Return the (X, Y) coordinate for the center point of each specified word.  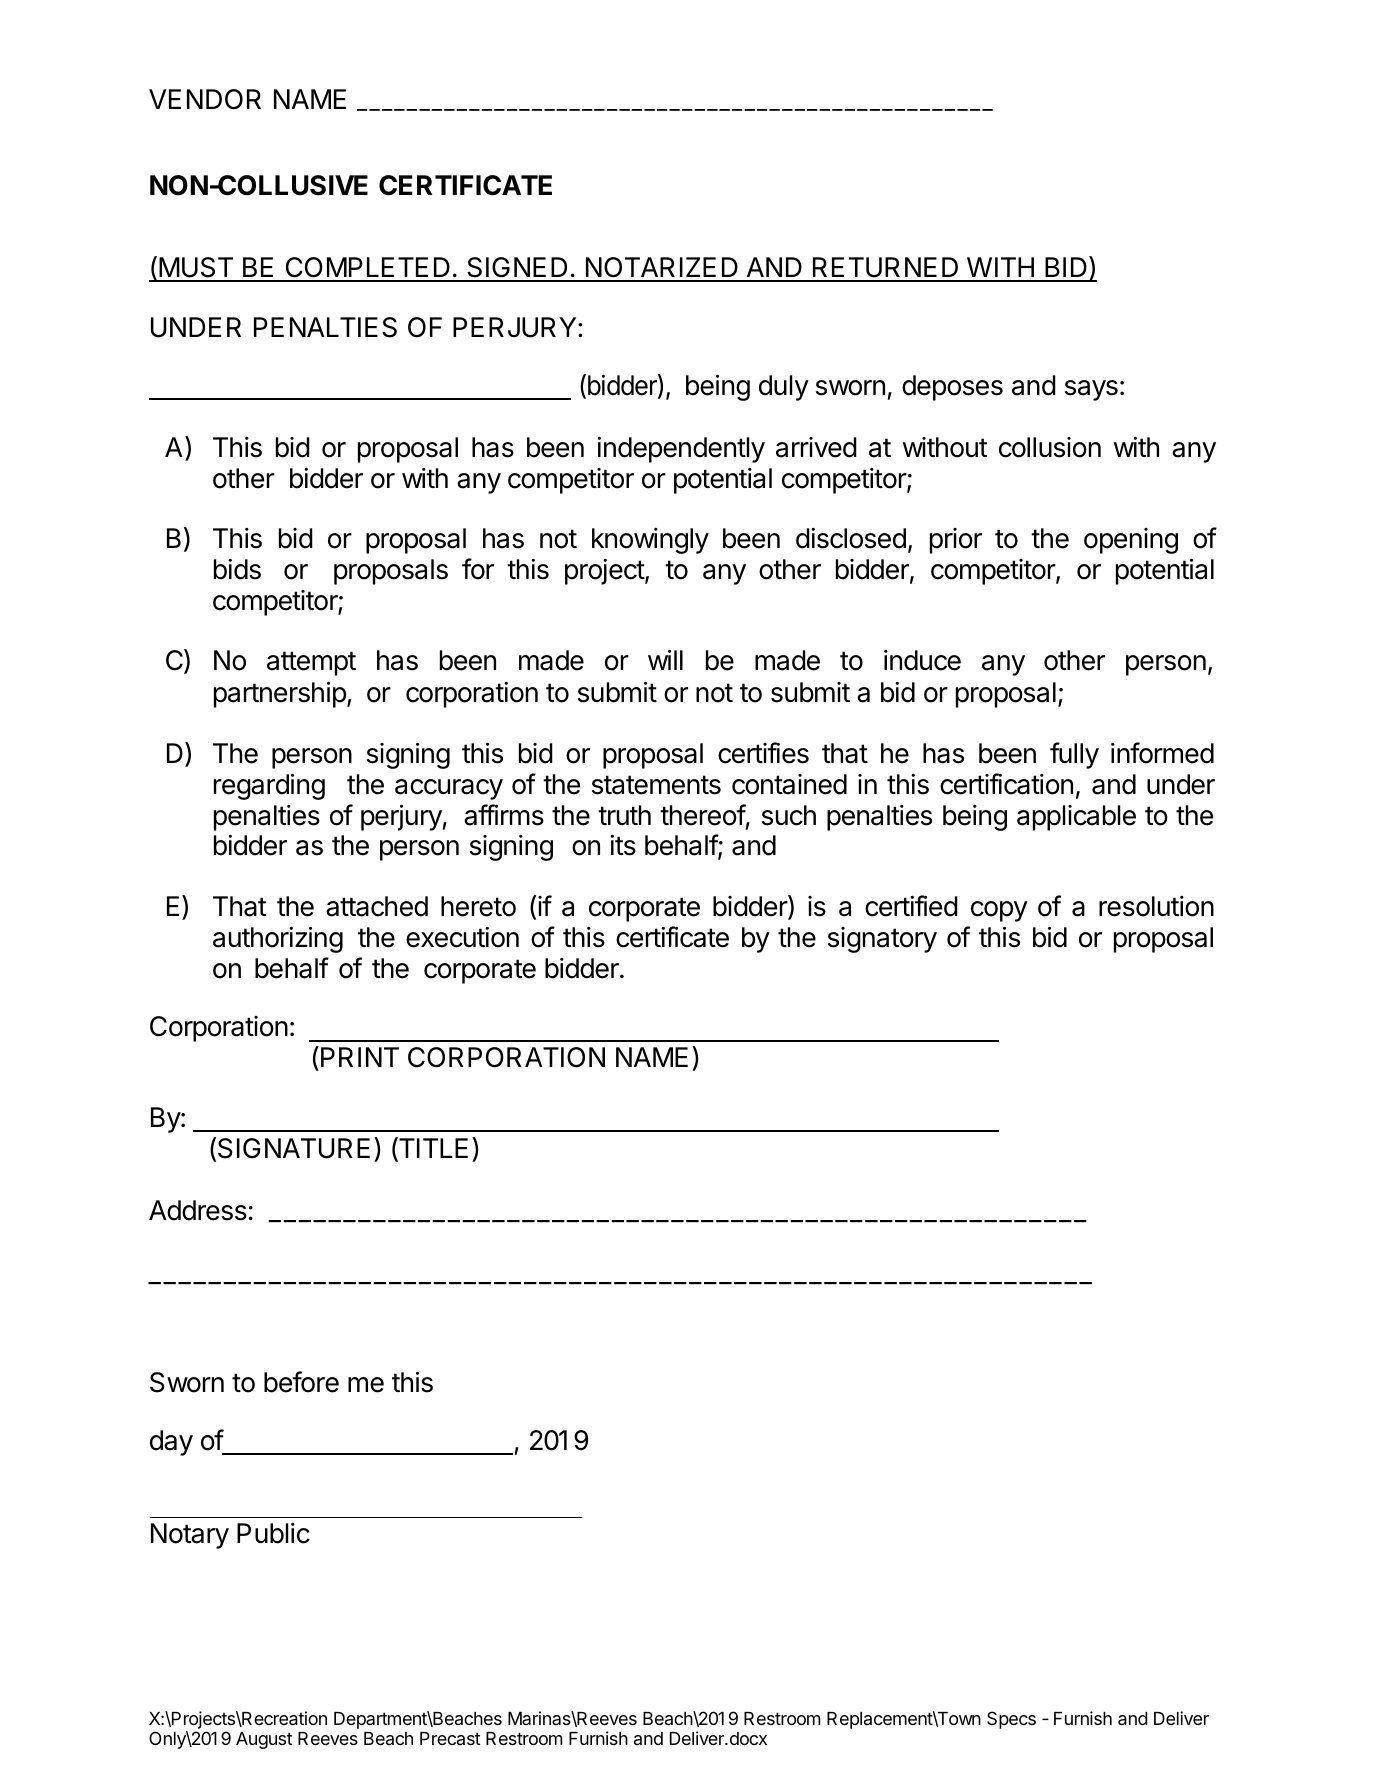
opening (1131, 541)
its (623, 845)
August (264, 1740)
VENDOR (205, 99)
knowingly (650, 541)
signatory (882, 940)
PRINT (360, 1057)
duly (784, 388)
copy (999, 911)
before (301, 1382)
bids (237, 569)
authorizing (278, 939)
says (1091, 390)
